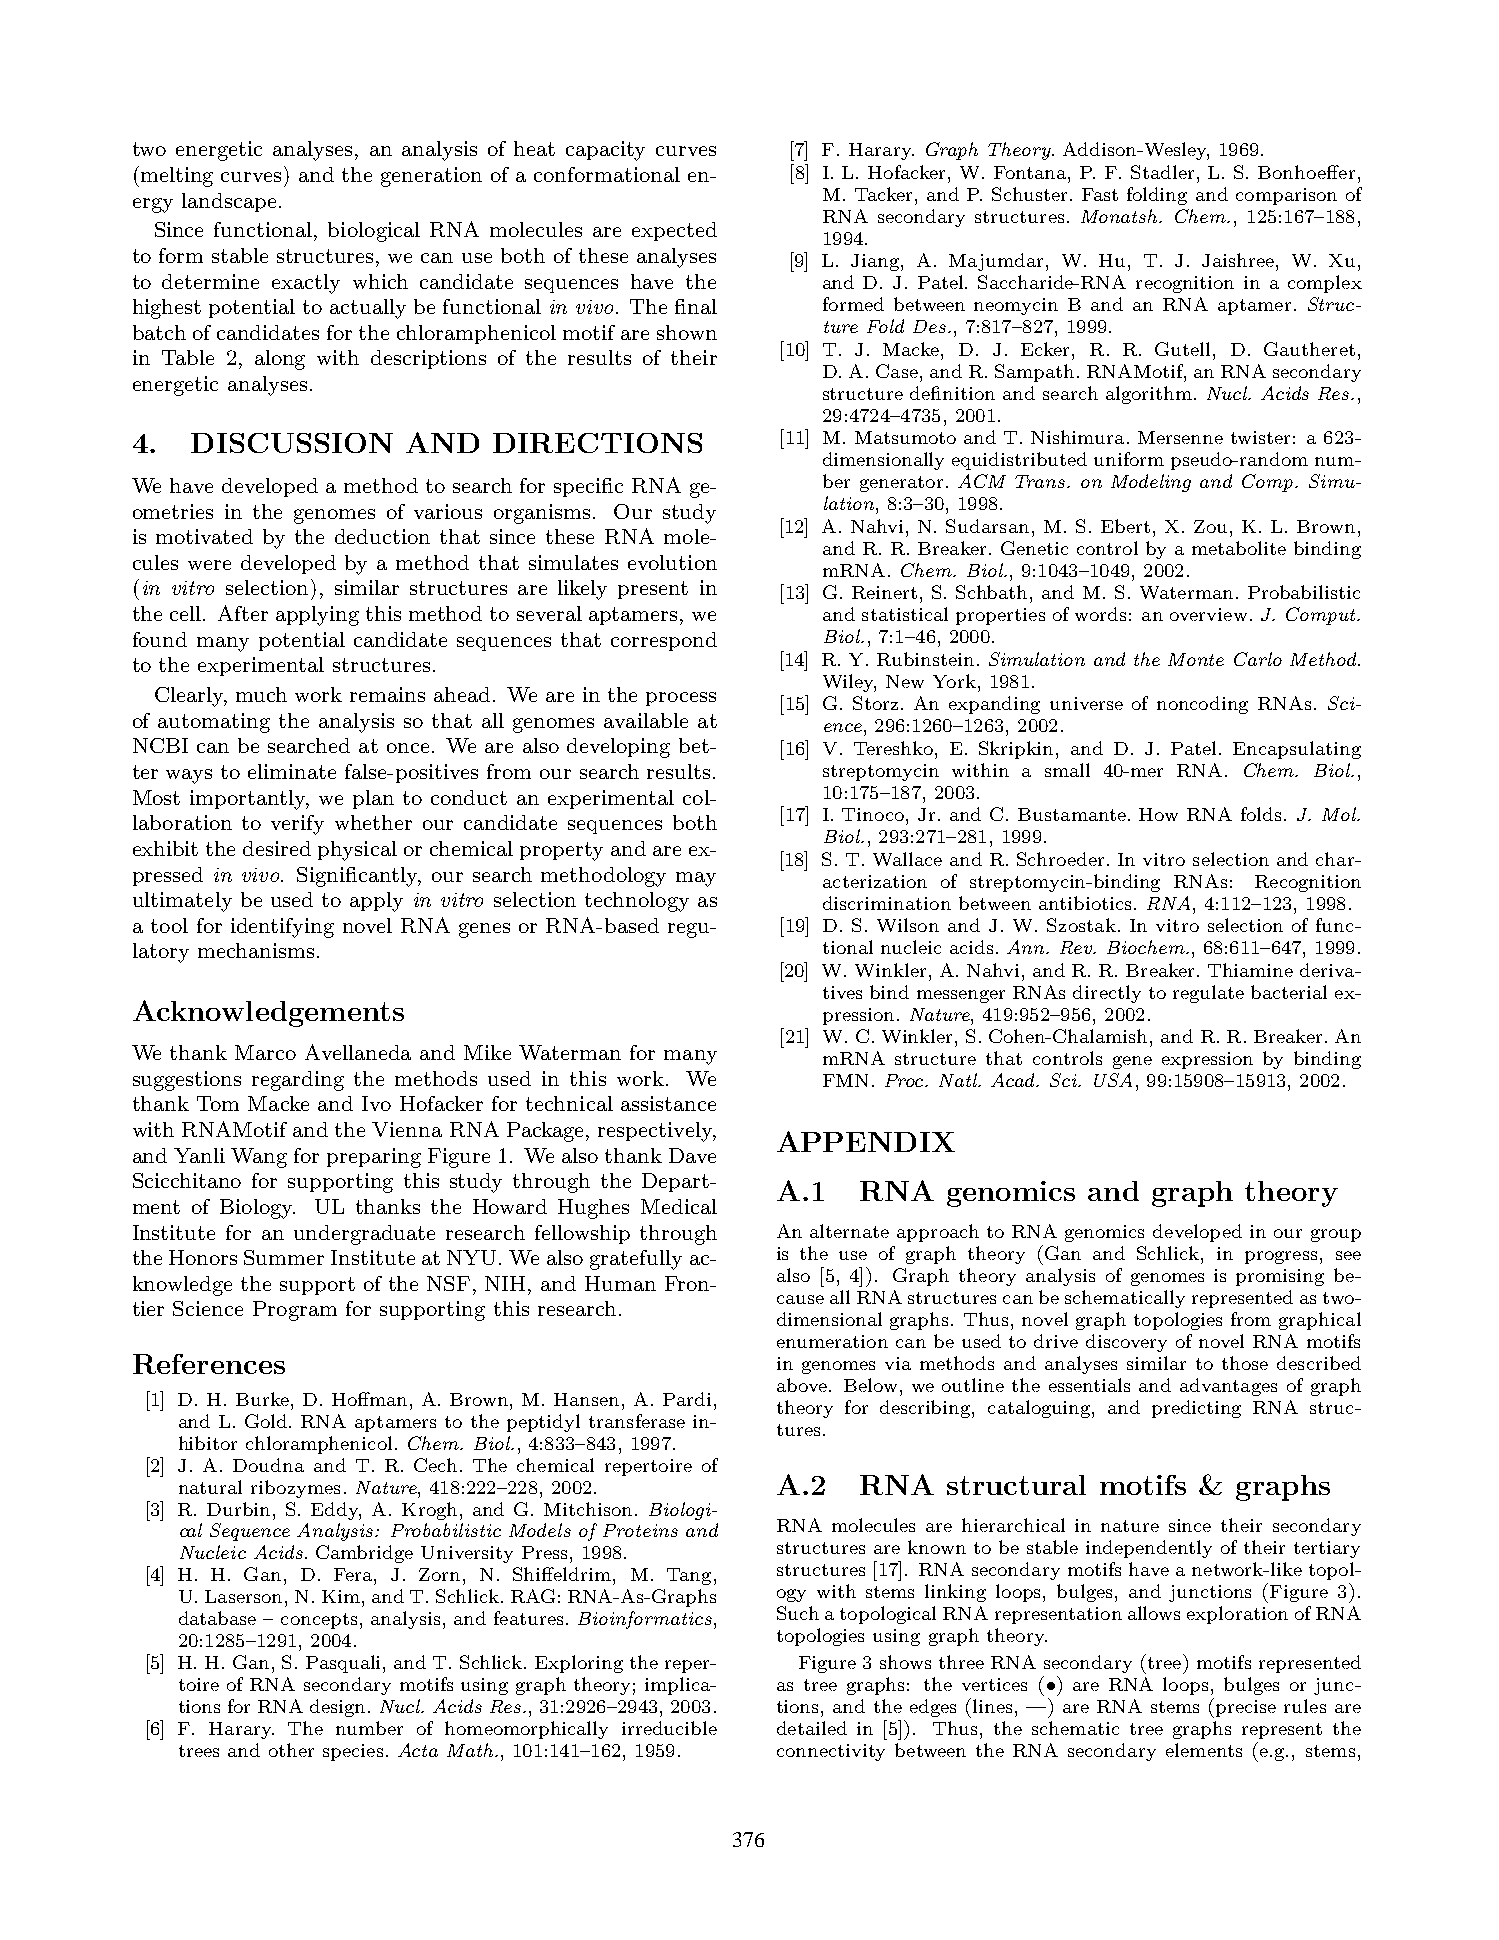 This screenshot has width=1499, height=1940. What do you see at coordinates (1250, 970) in the screenshot?
I see `Thiamine` at bounding box center [1250, 970].
